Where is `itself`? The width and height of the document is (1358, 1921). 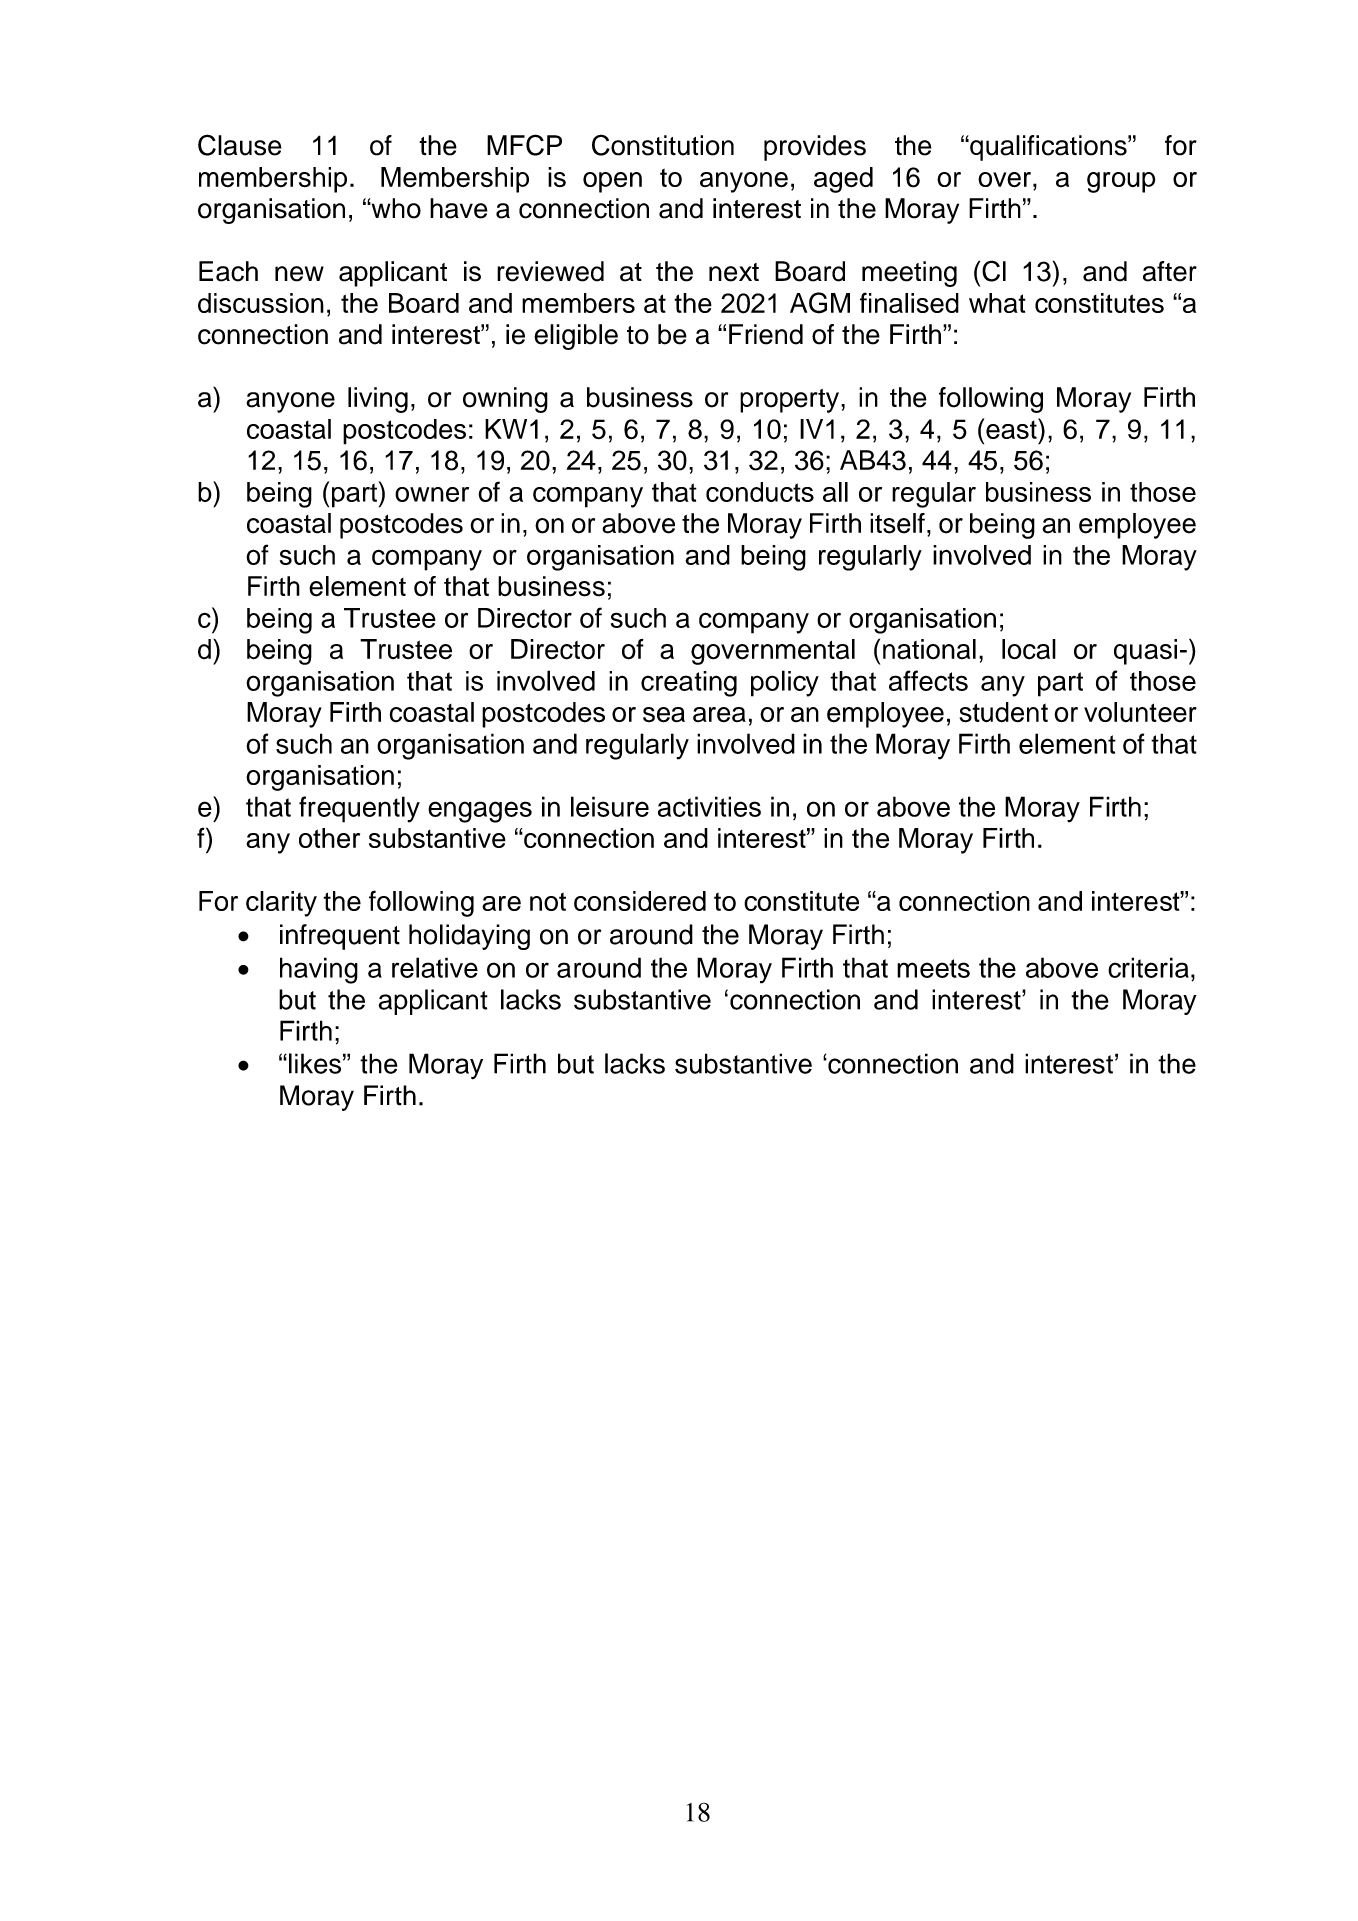
itself is located at coordinates (897, 523).
